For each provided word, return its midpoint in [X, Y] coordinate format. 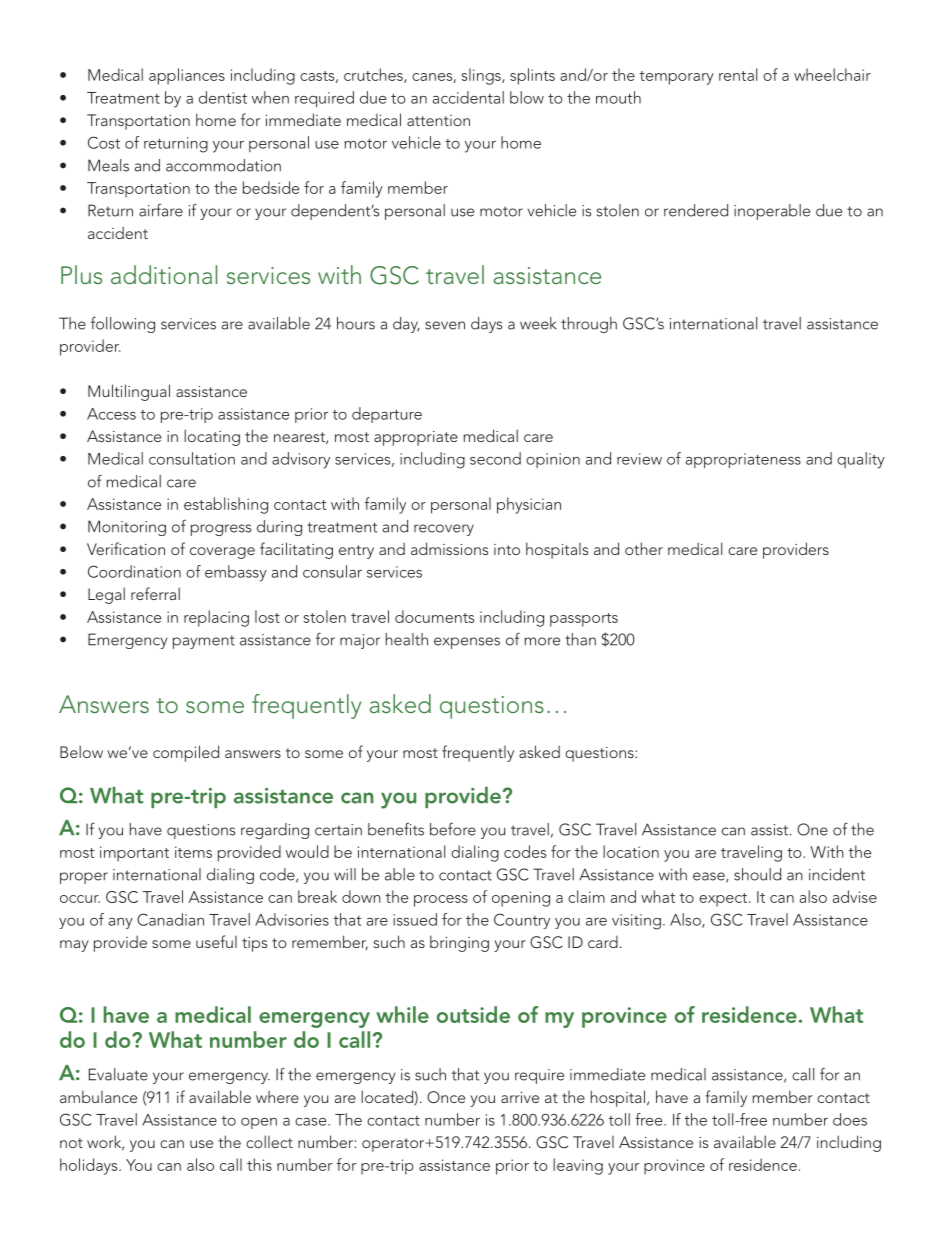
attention [438, 120]
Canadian [170, 919]
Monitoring [127, 528]
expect [724, 900]
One [812, 829]
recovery [444, 530]
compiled [186, 753]
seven [445, 325]
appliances [187, 76]
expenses [467, 643]
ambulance [98, 1096]
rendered [696, 210]
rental [738, 74]
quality [861, 460]
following [123, 324]
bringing [459, 943]
